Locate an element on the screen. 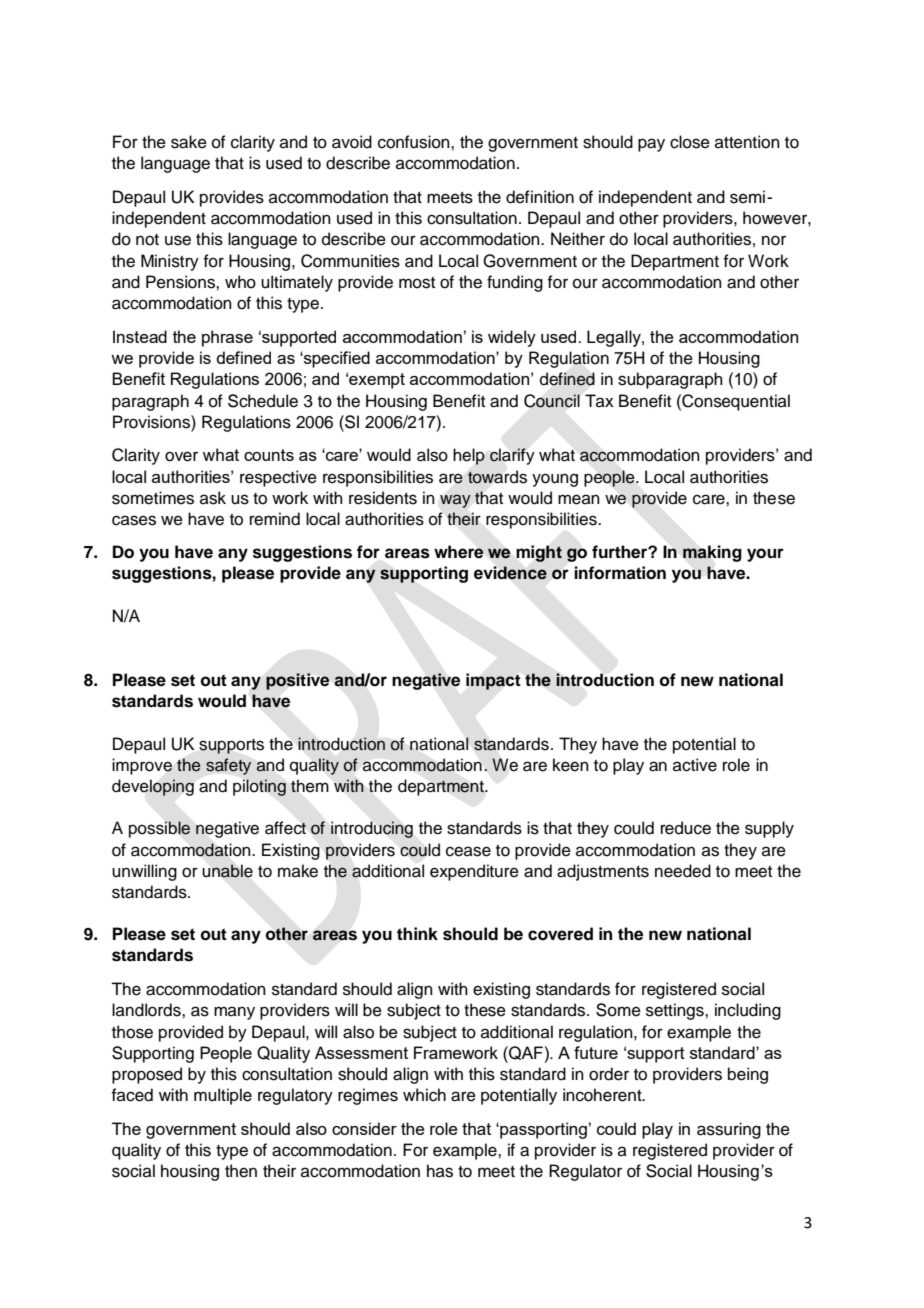 The height and width of the screenshot is (1308, 924). assuring is located at coordinates (729, 1130).
